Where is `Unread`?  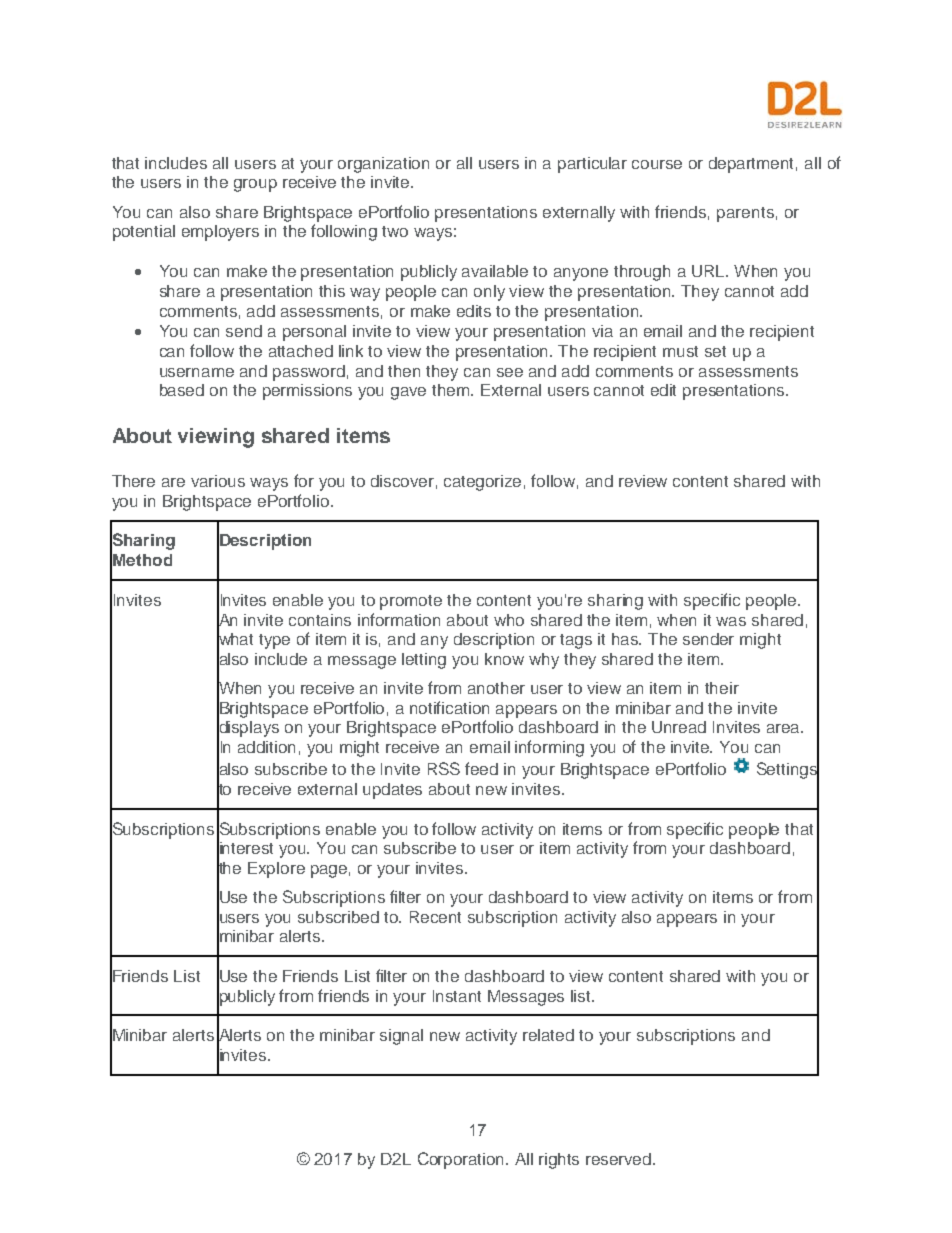
Unread is located at coordinates (679, 727).
